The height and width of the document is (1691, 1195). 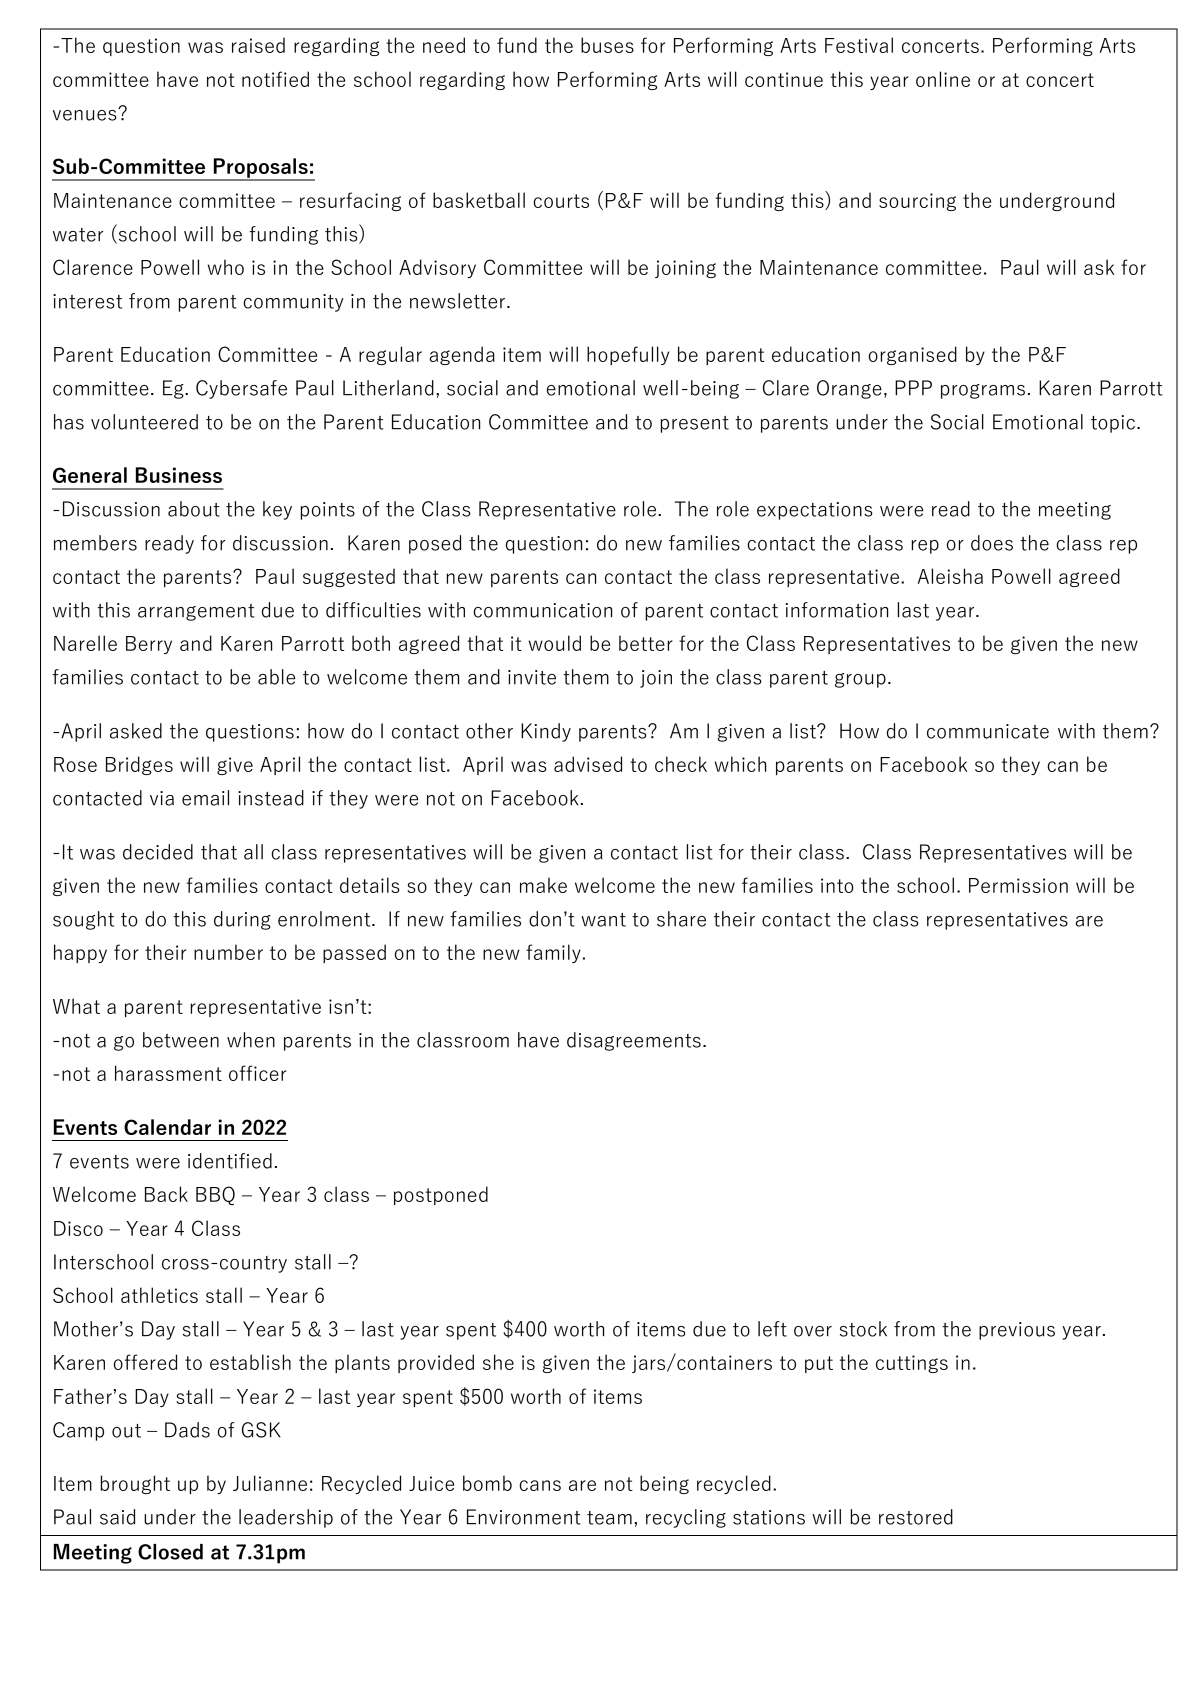 I want to click on notified, so click(x=275, y=79).
